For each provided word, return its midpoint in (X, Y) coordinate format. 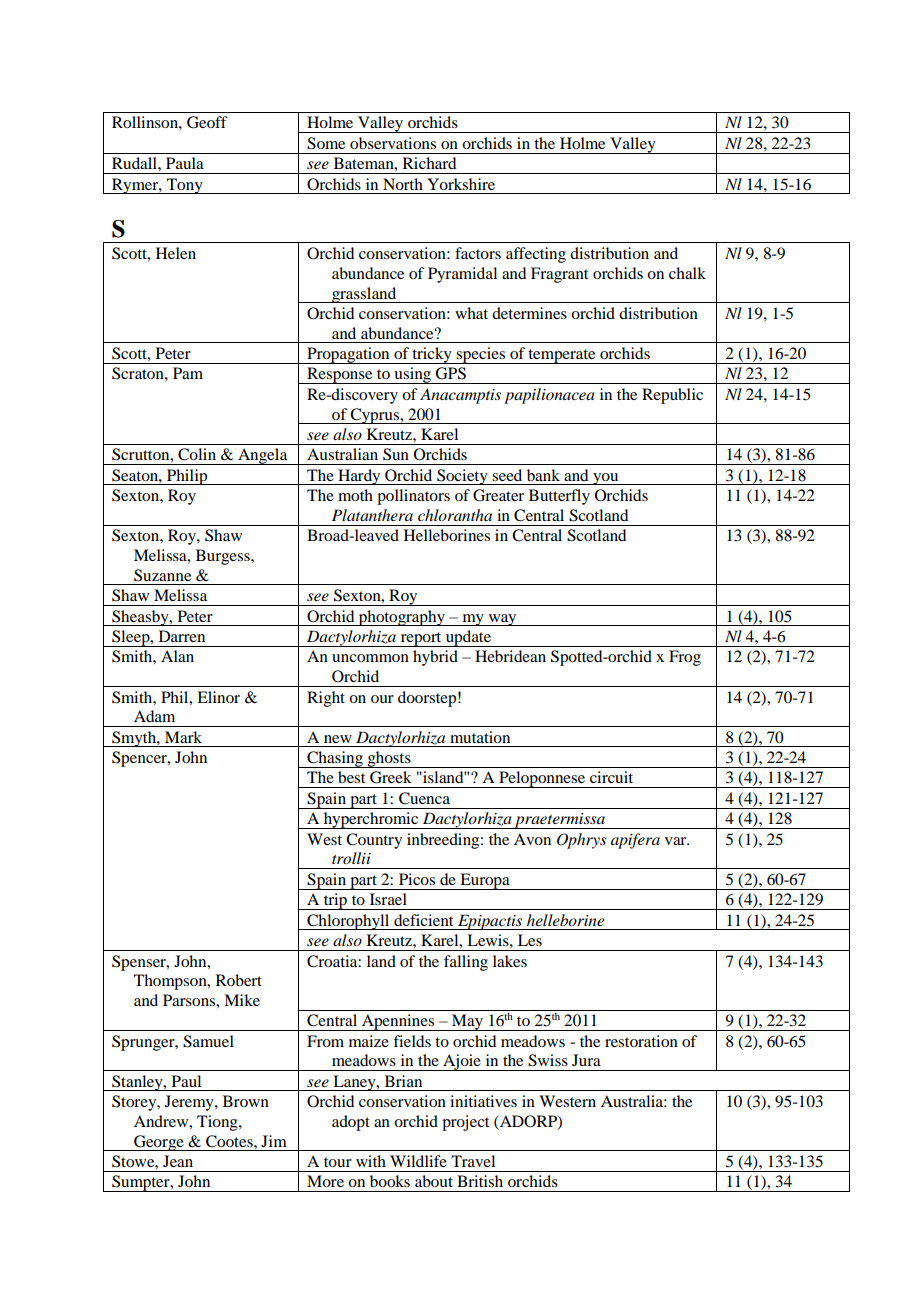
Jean (178, 1161)
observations (393, 143)
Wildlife (418, 1161)
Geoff (207, 122)
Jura (586, 1060)
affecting (536, 255)
